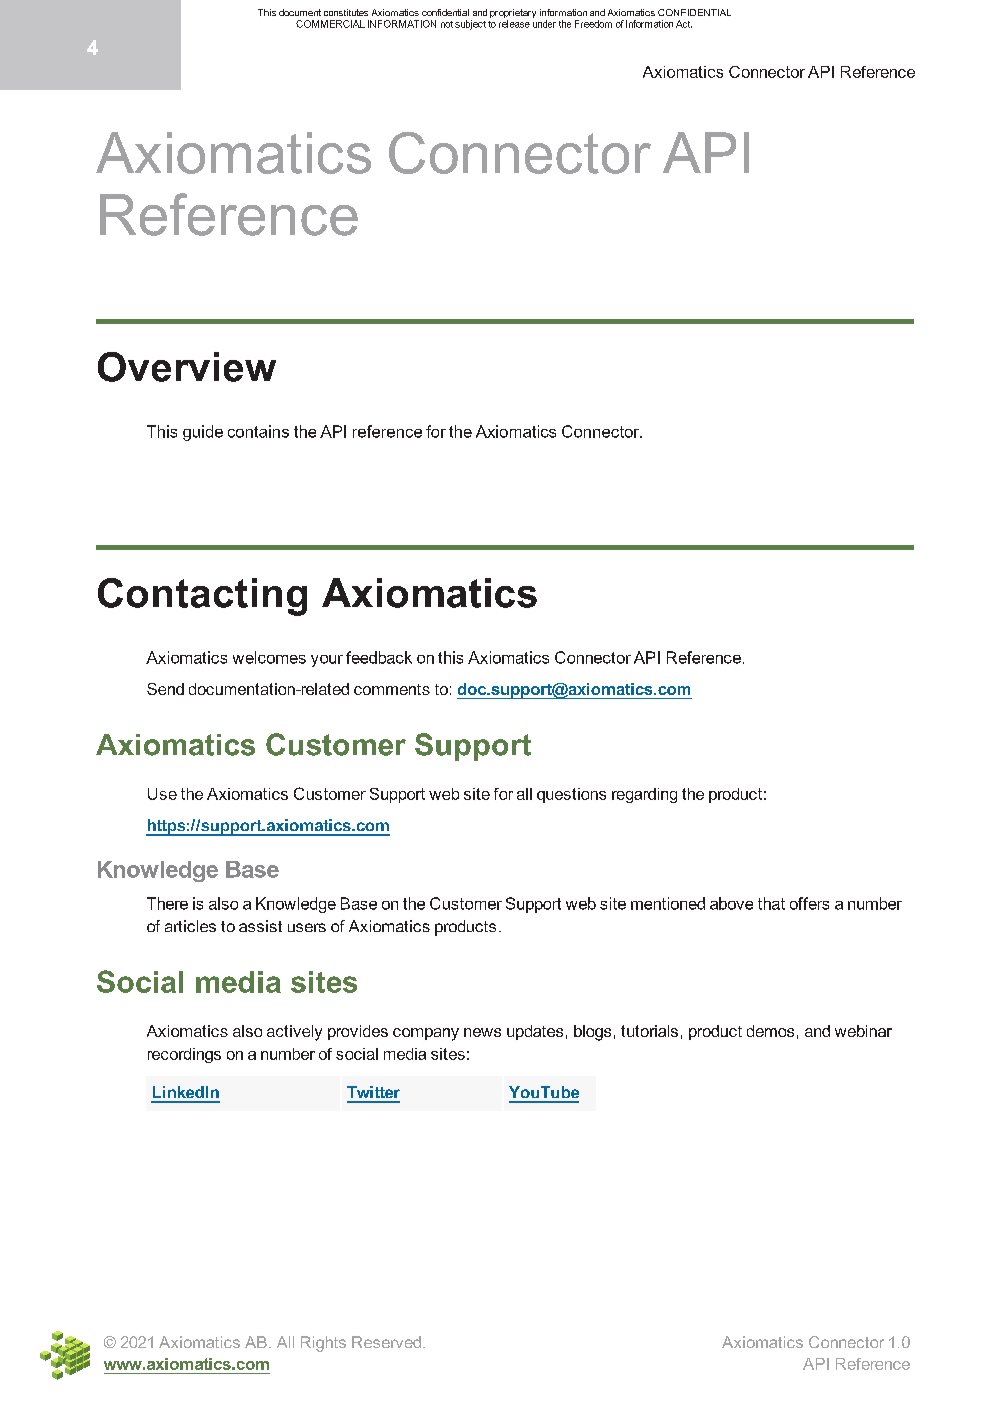  I want to click on feedback, so click(379, 657).
